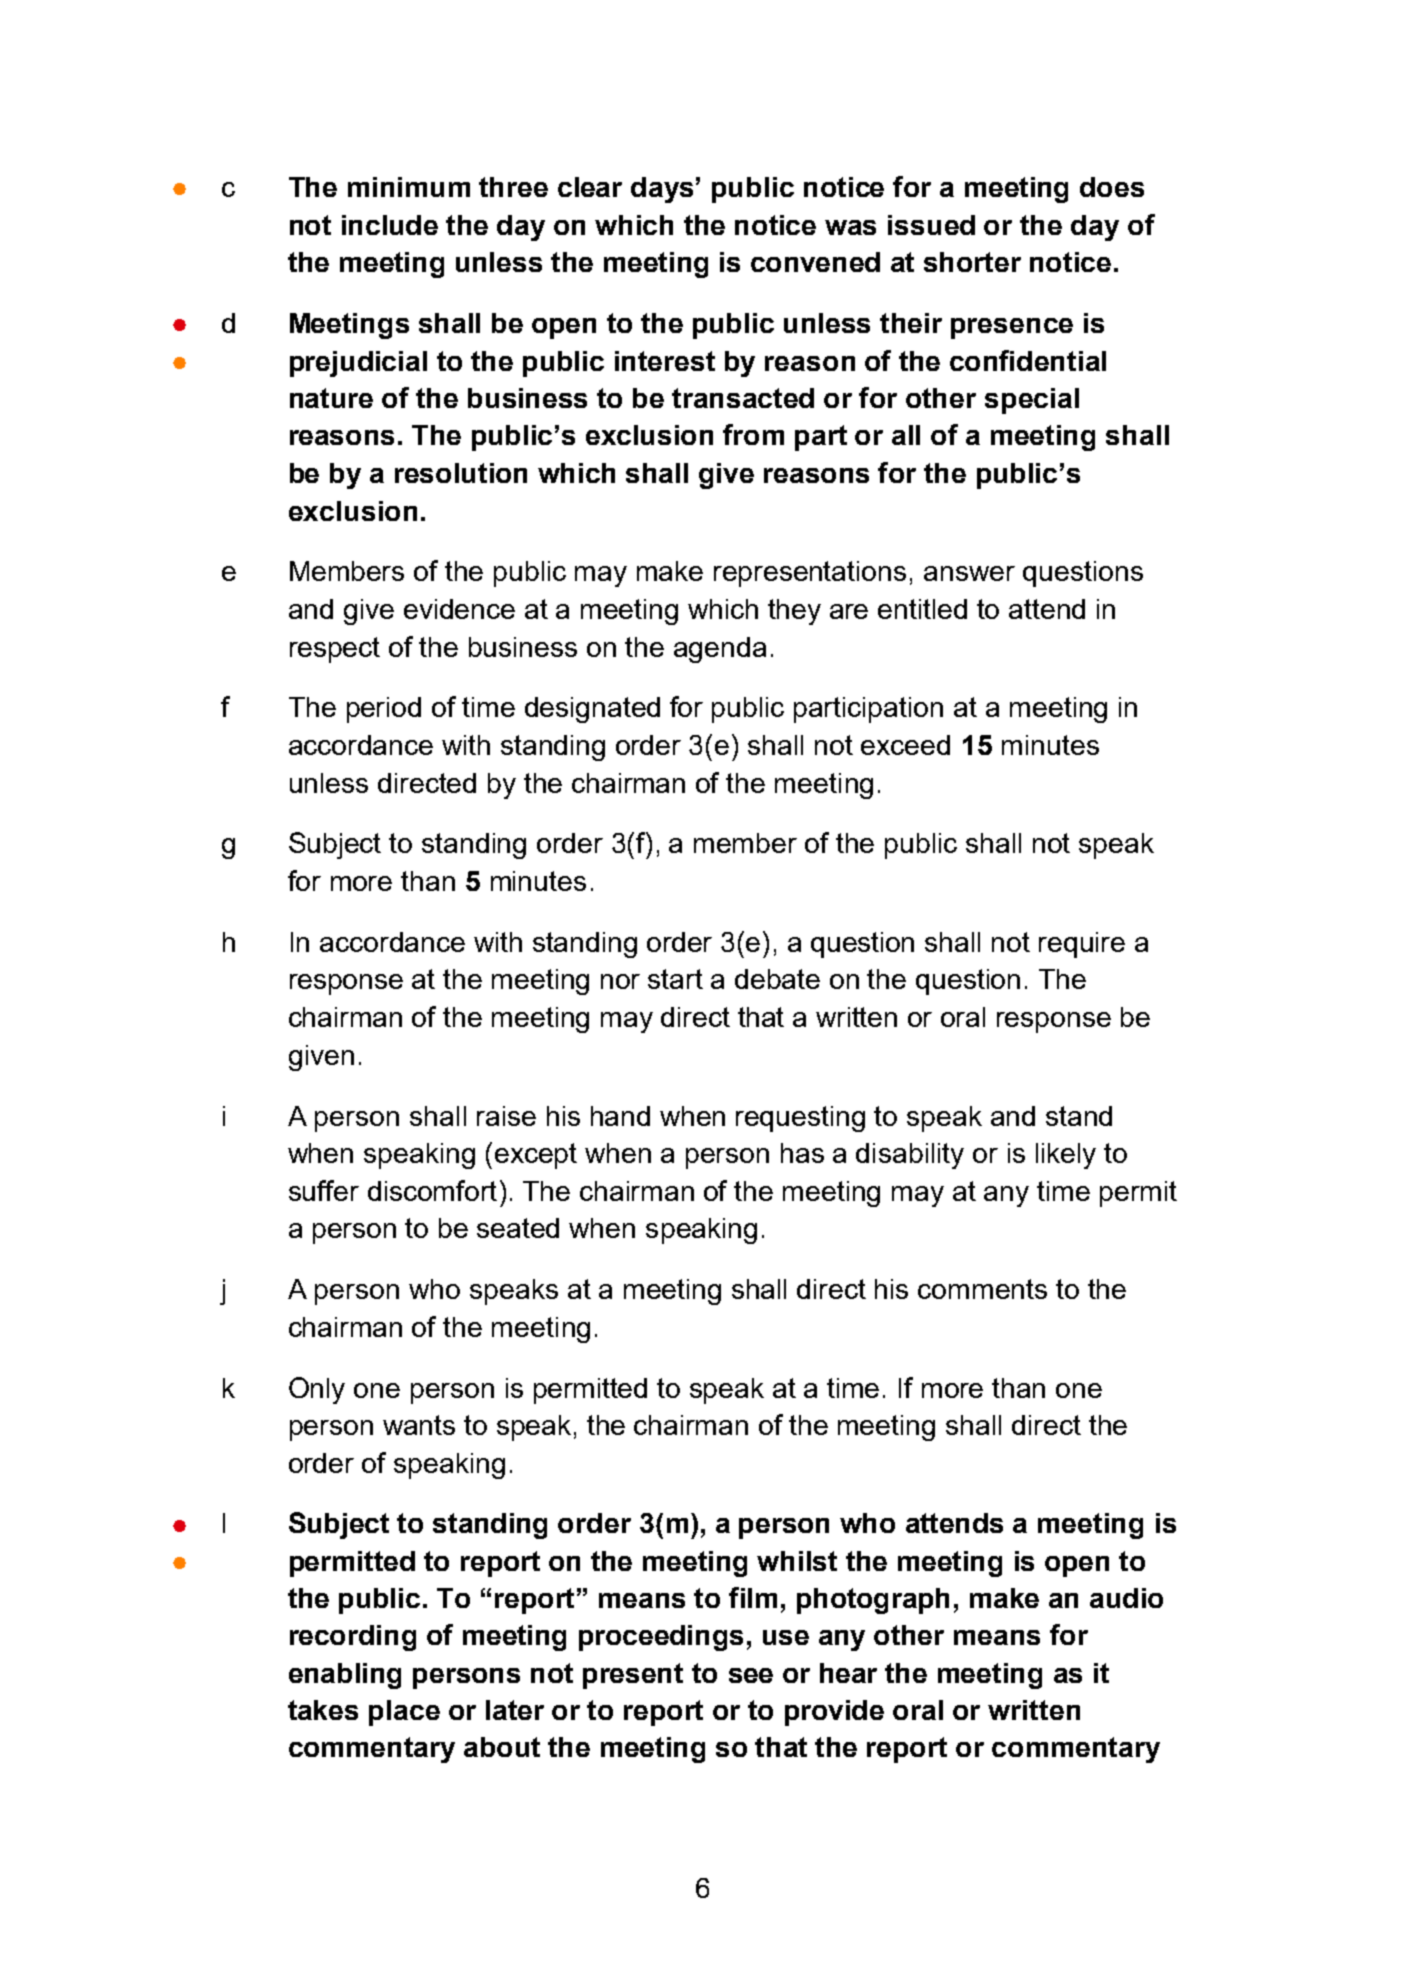 This screenshot has height=1987, width=1405. Describe the element at coordinates (972, 262) in the screenshot. I see `shorter` at that location.
